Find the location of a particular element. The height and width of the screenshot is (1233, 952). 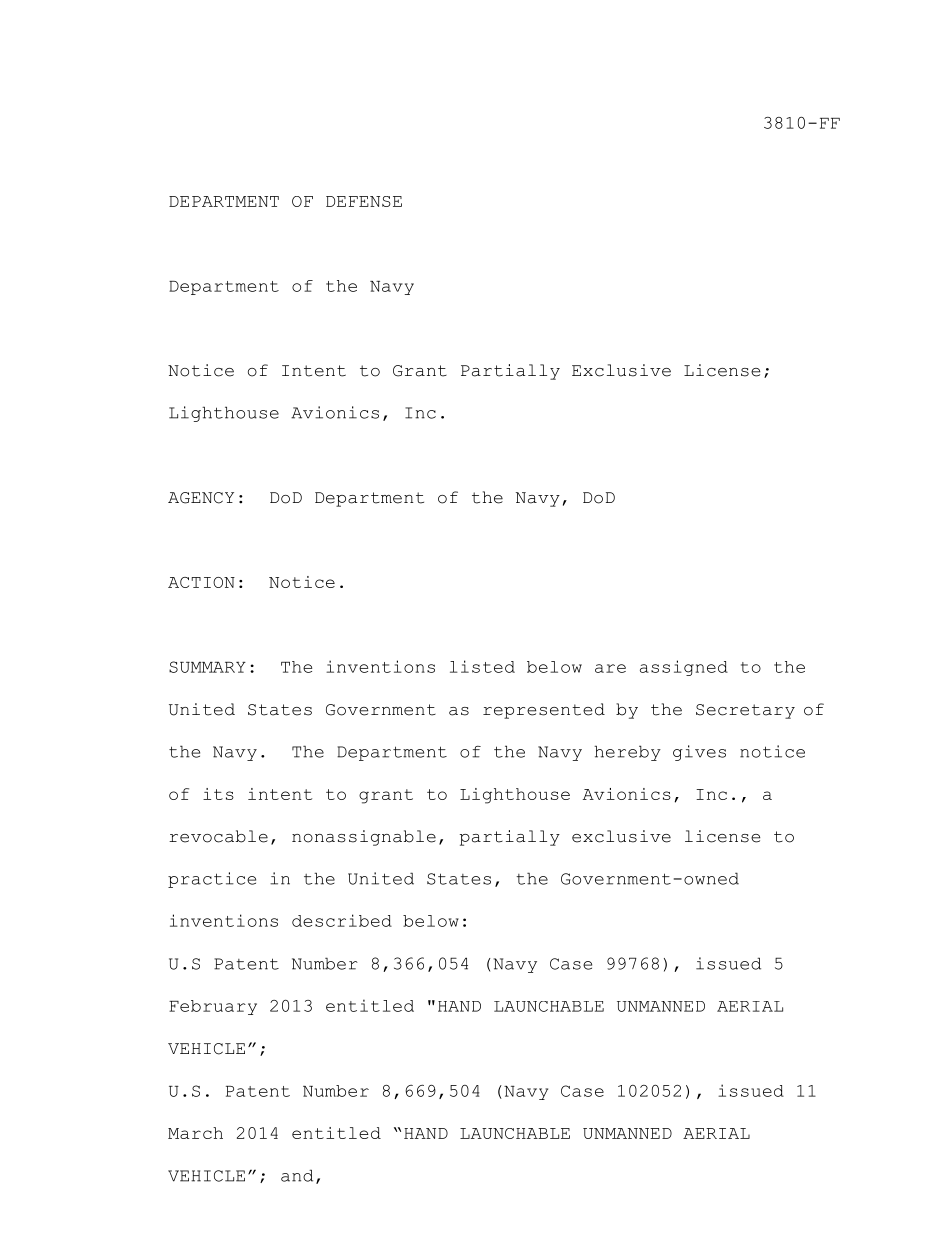

assigned is located at coordinates (684, 668).
